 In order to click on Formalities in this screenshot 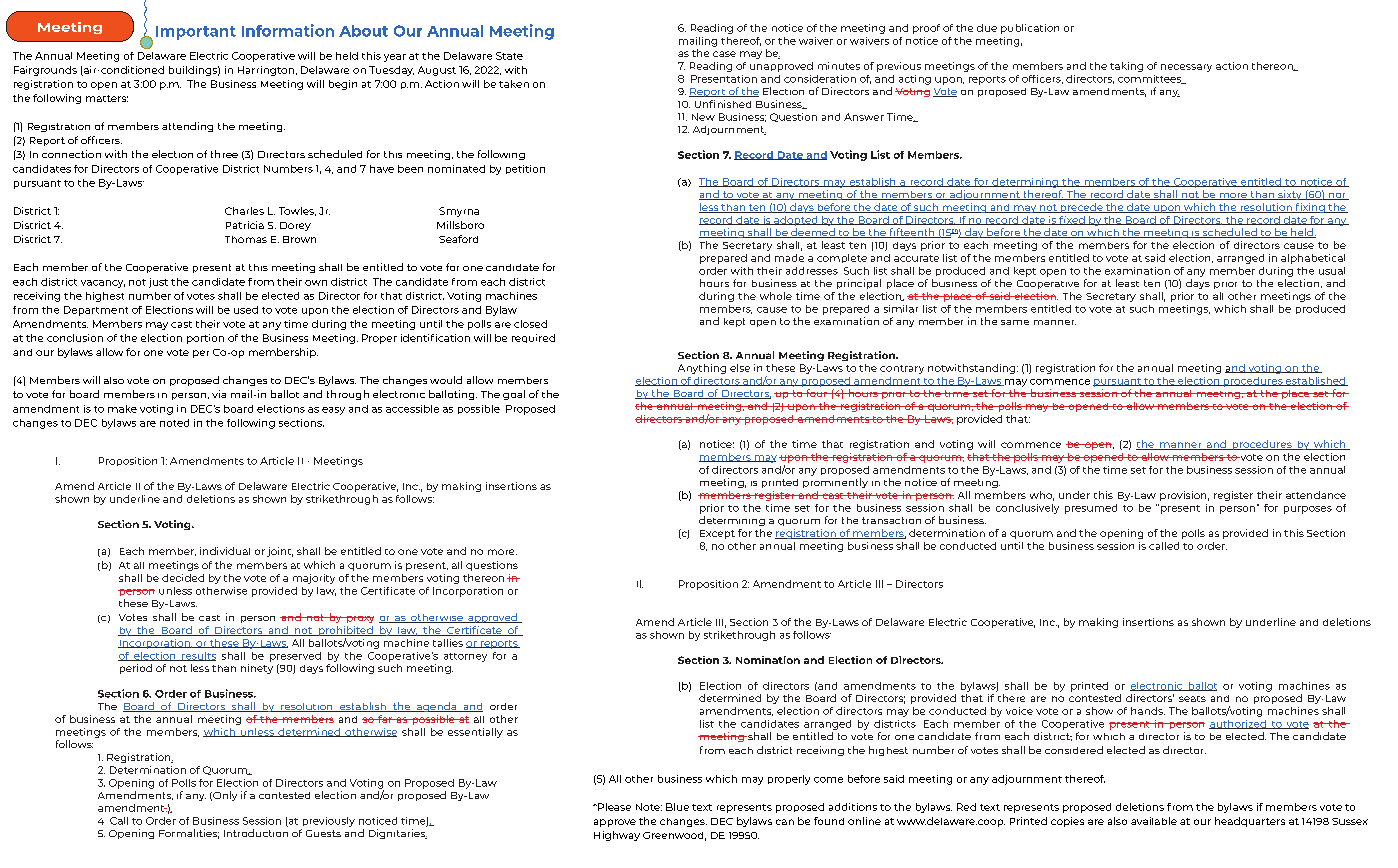, I will do `click(189, 834)`.
